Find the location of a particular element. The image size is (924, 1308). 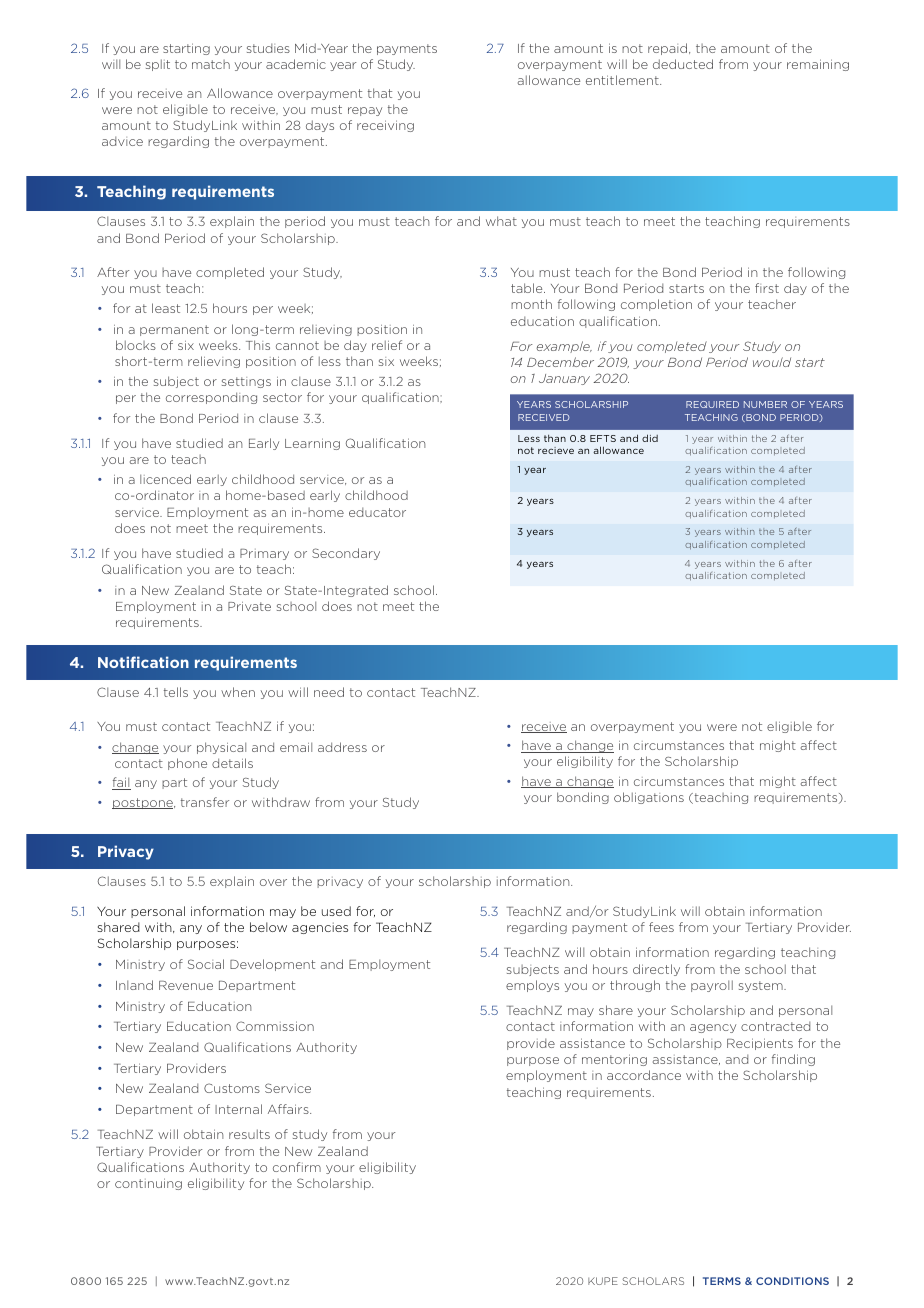

REQUIRED is located at coordinates (712, 404).
